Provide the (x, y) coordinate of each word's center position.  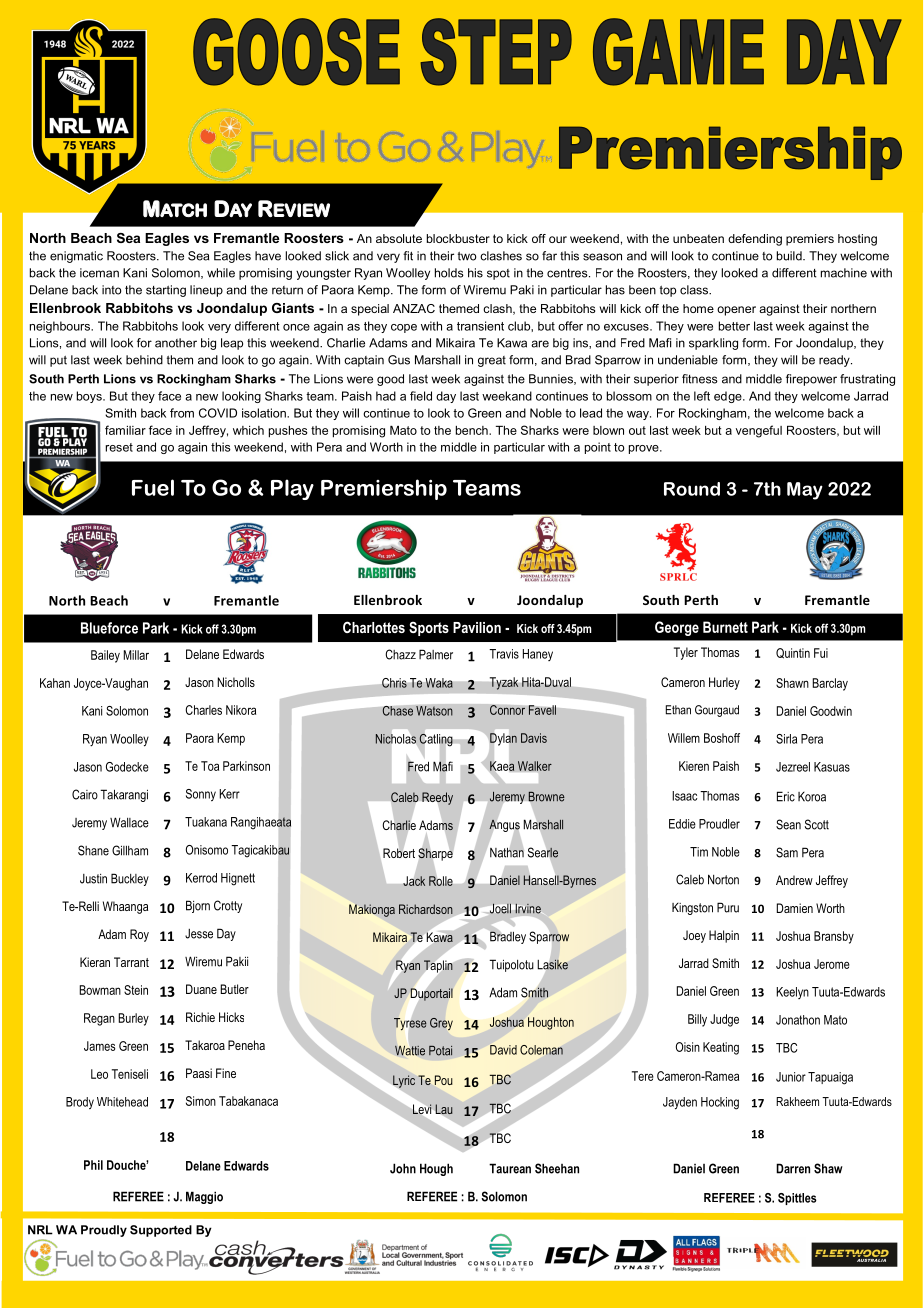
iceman (99, 273)
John (403, 1168)
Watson (434, 711)
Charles (203, 710)
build (790, 256)
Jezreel (793, 767)
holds (449, 273)
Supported (161, 1231)
